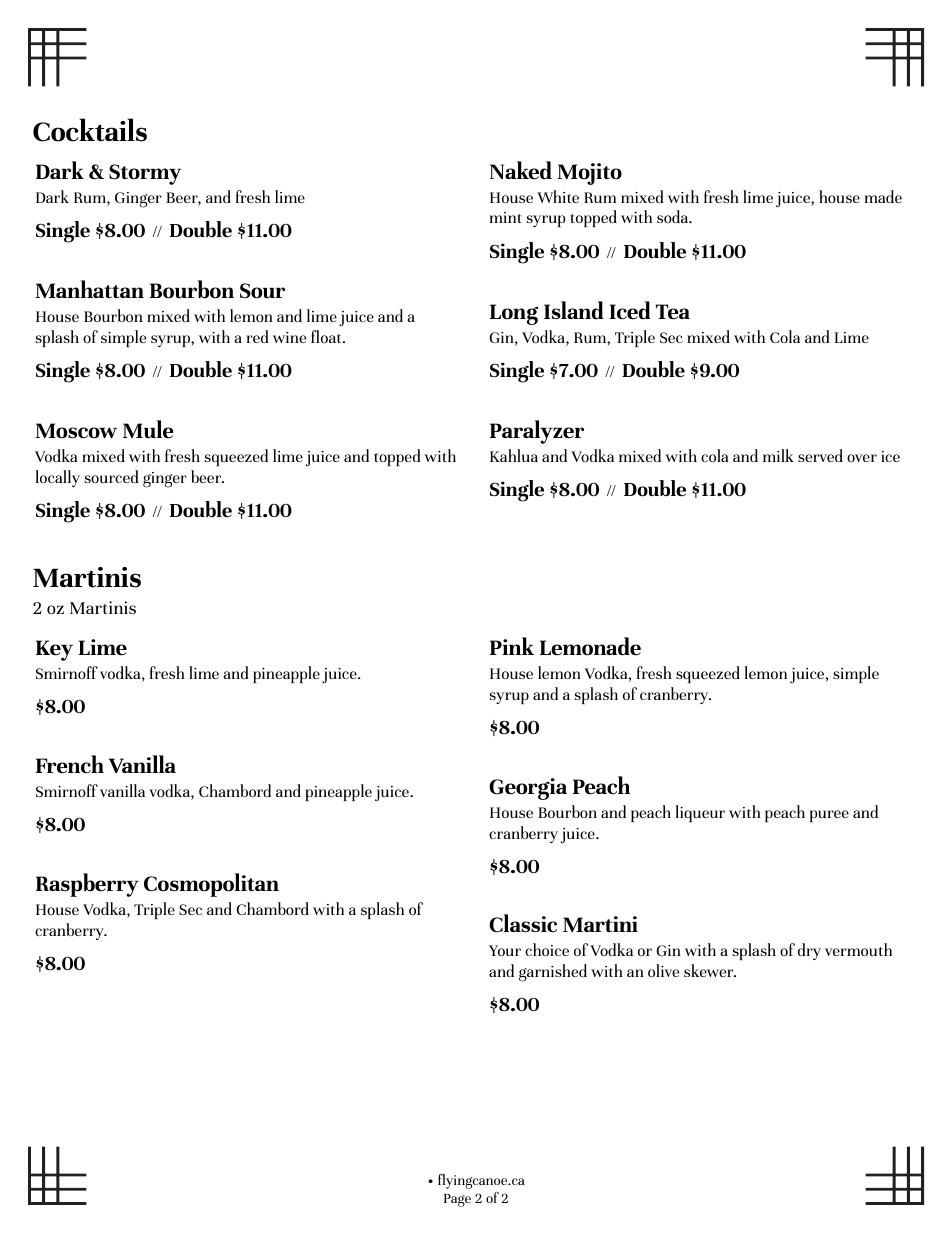 The image size is (952, 1233). Describe the element at coordinates (145, 174) in the screenshot. I see `Stormy` at that location.
